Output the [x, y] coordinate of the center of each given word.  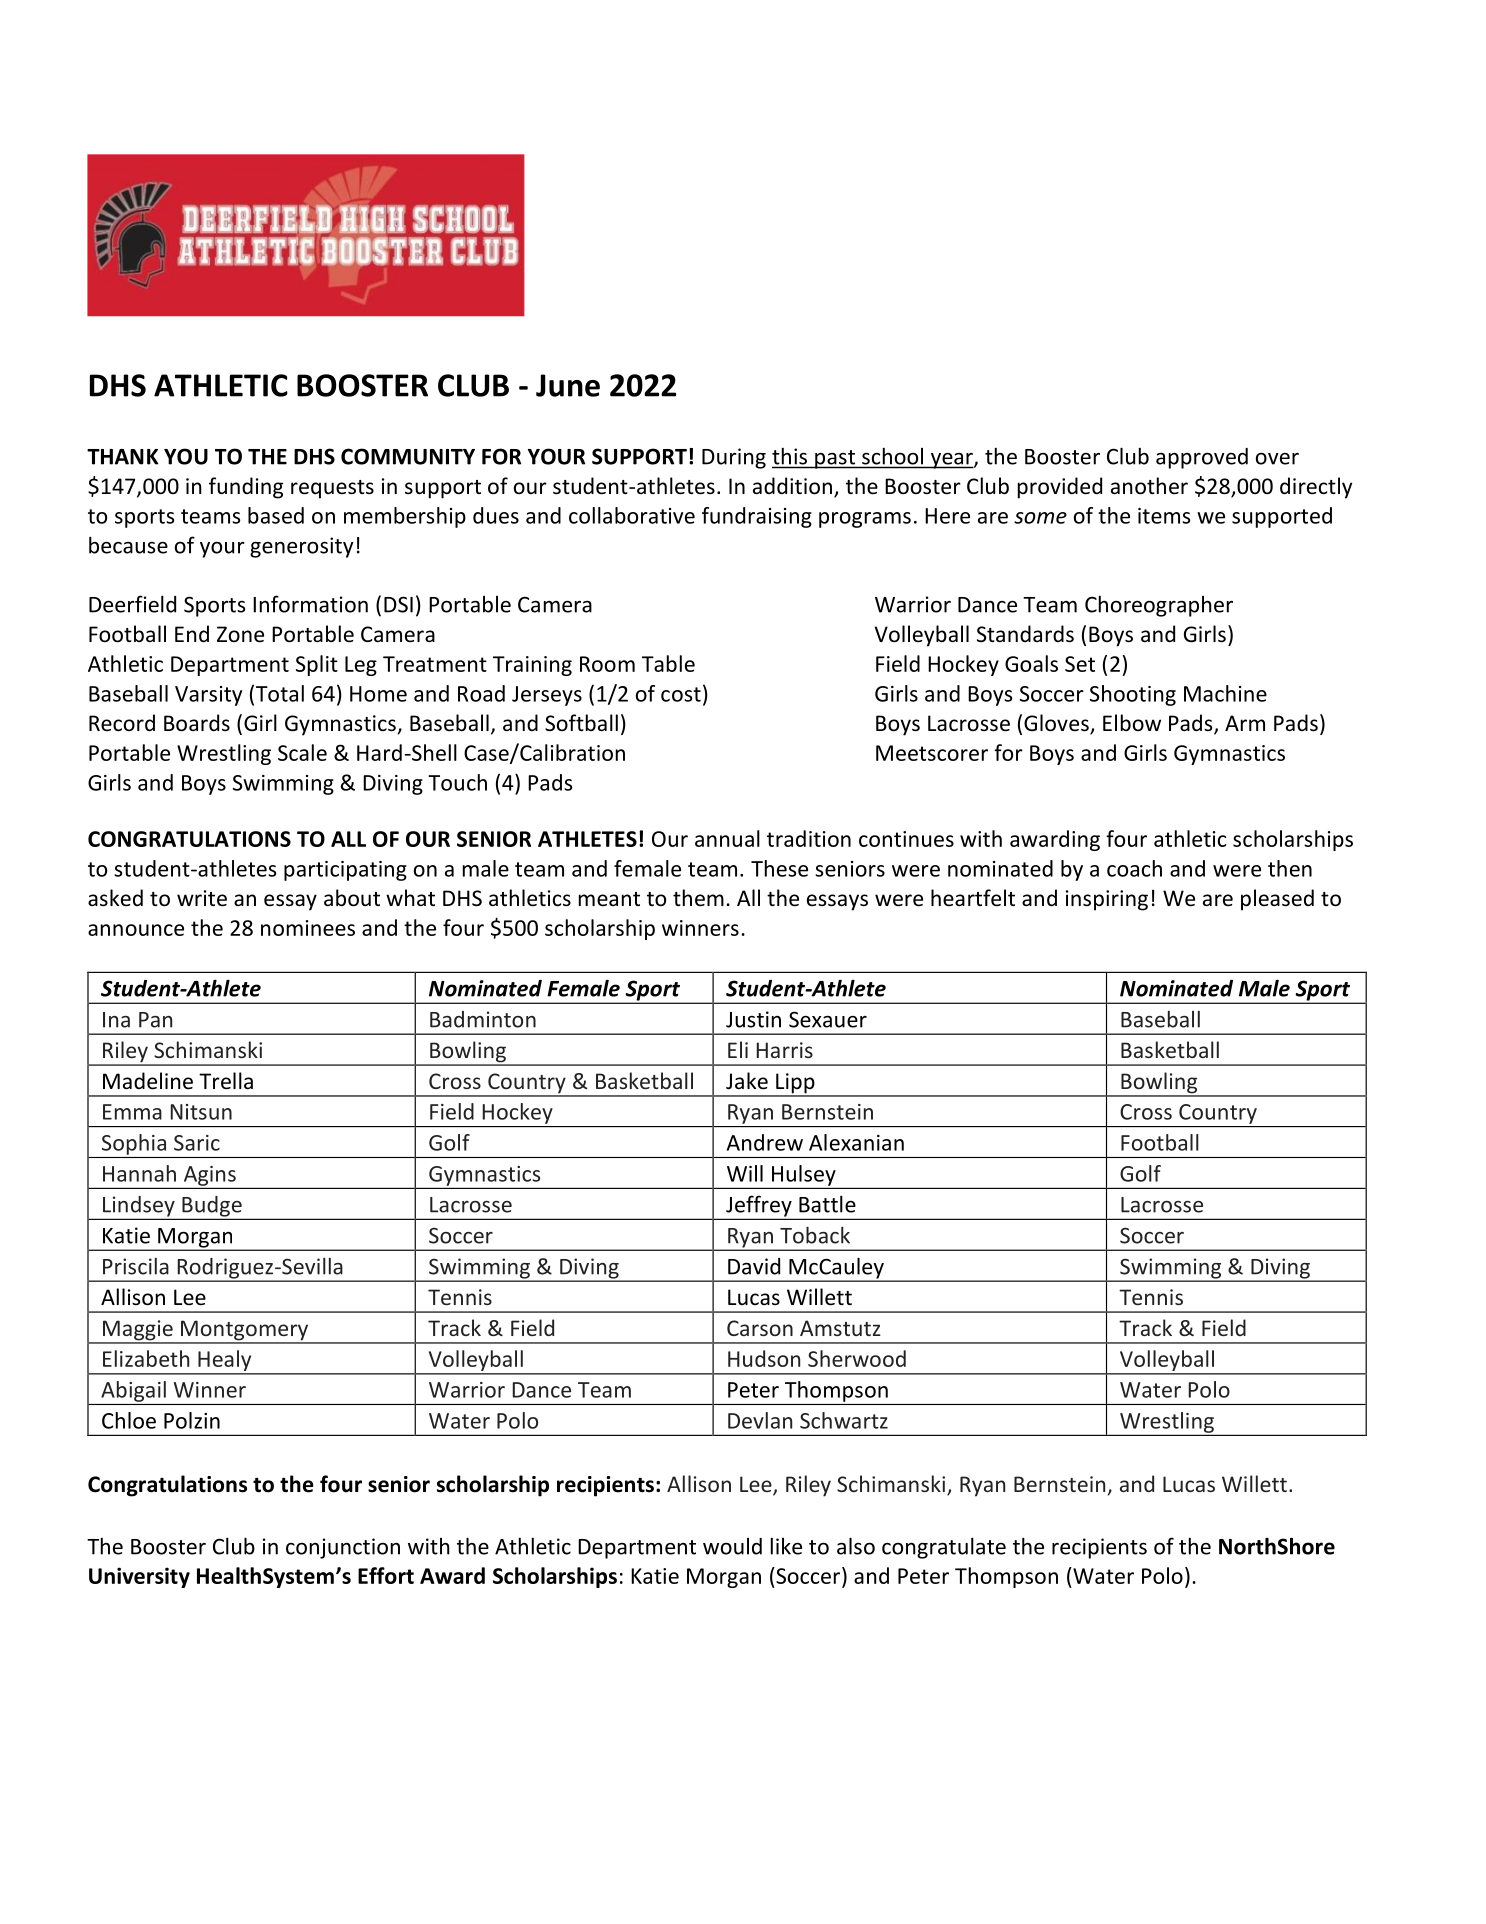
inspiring [1107, 900]
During [734, 458]
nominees [308, 928]
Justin [753, 1019]
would [732, 1546]
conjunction [343, 1548]
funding [246, 488]
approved [1202, 458]
